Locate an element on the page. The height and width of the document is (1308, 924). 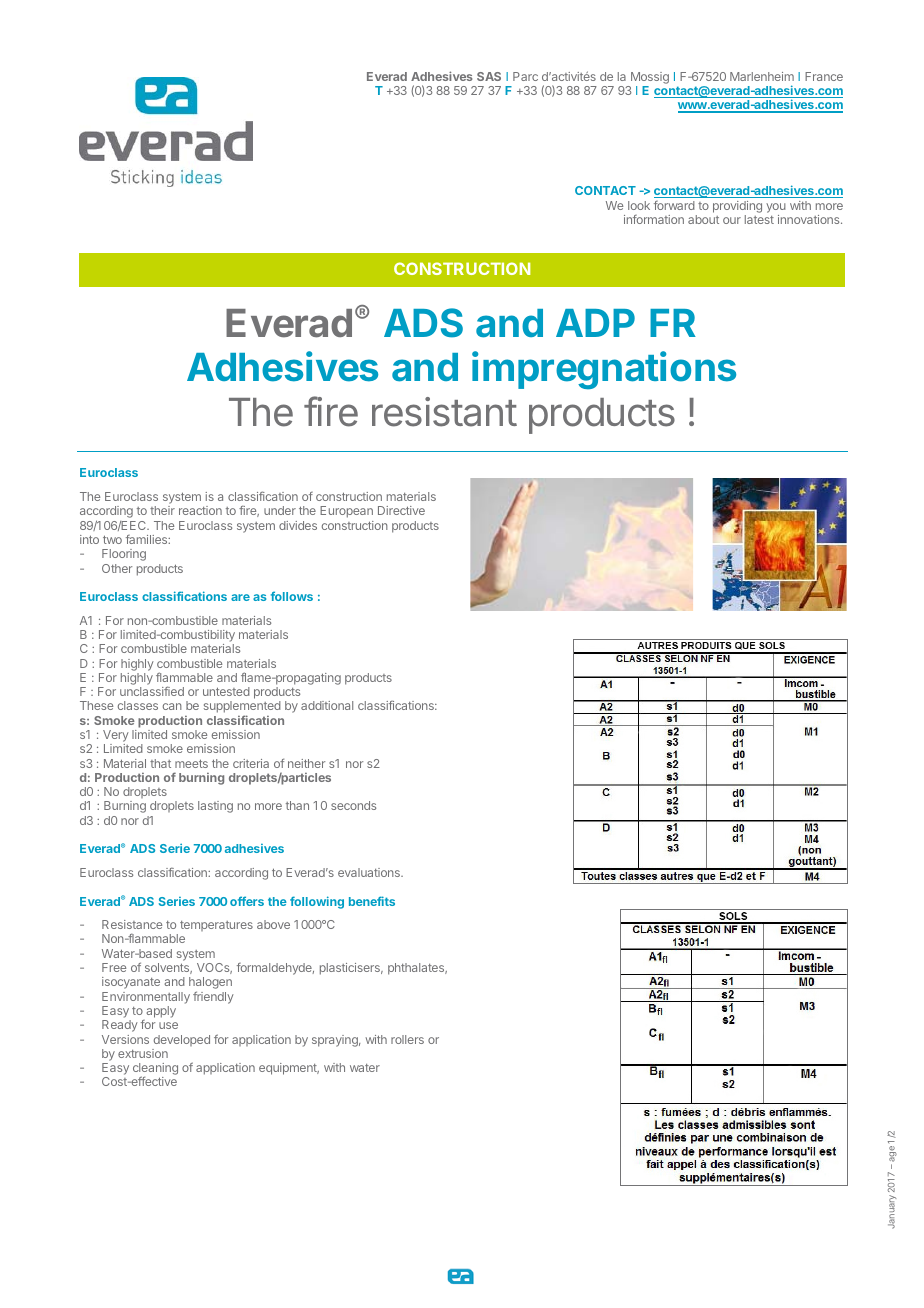
SAS is located at coordinates (489, 76).
